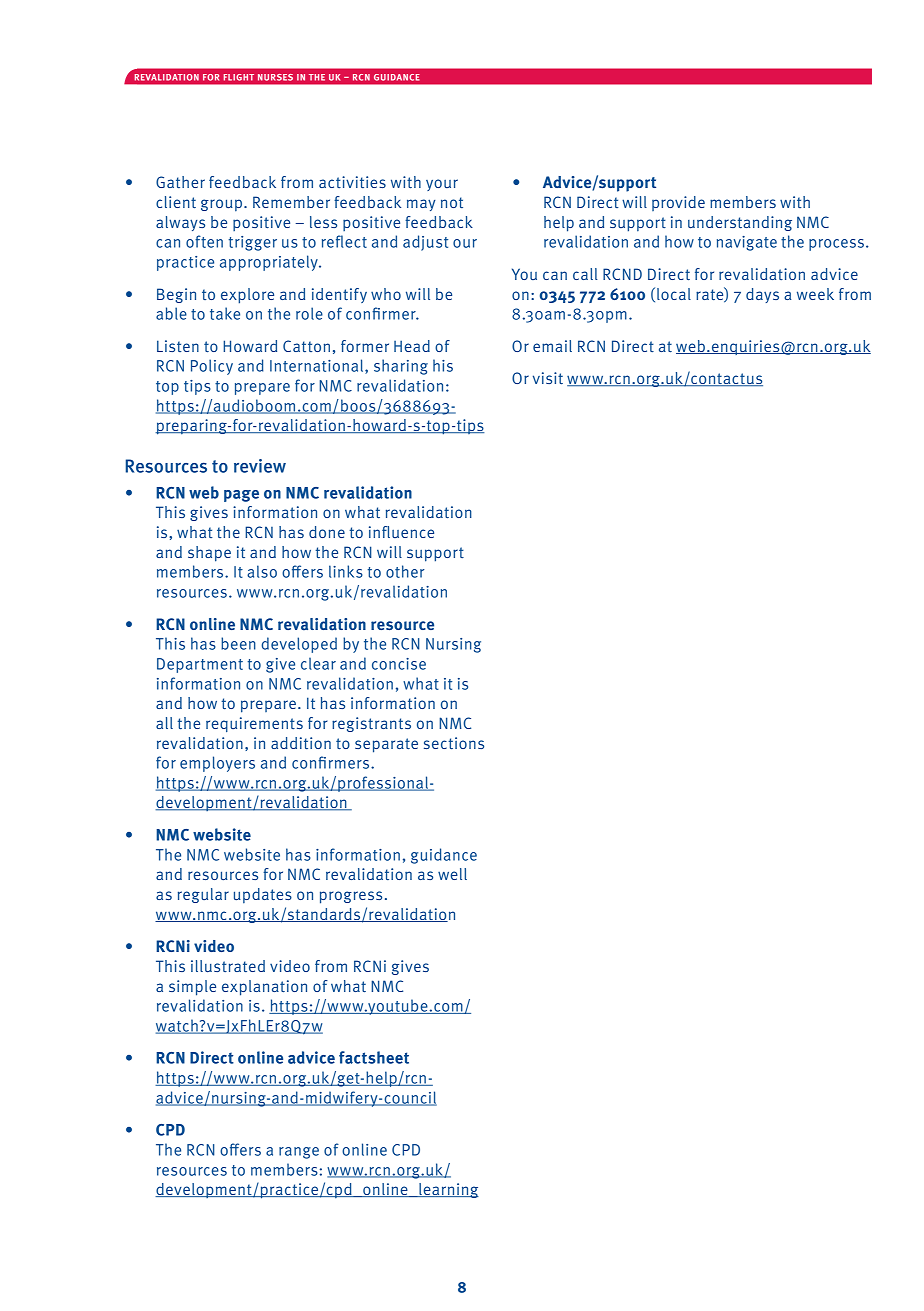  What do you see at coordinates (452, 874) in the image?
I see `well` at bounding box center [452, 874].
